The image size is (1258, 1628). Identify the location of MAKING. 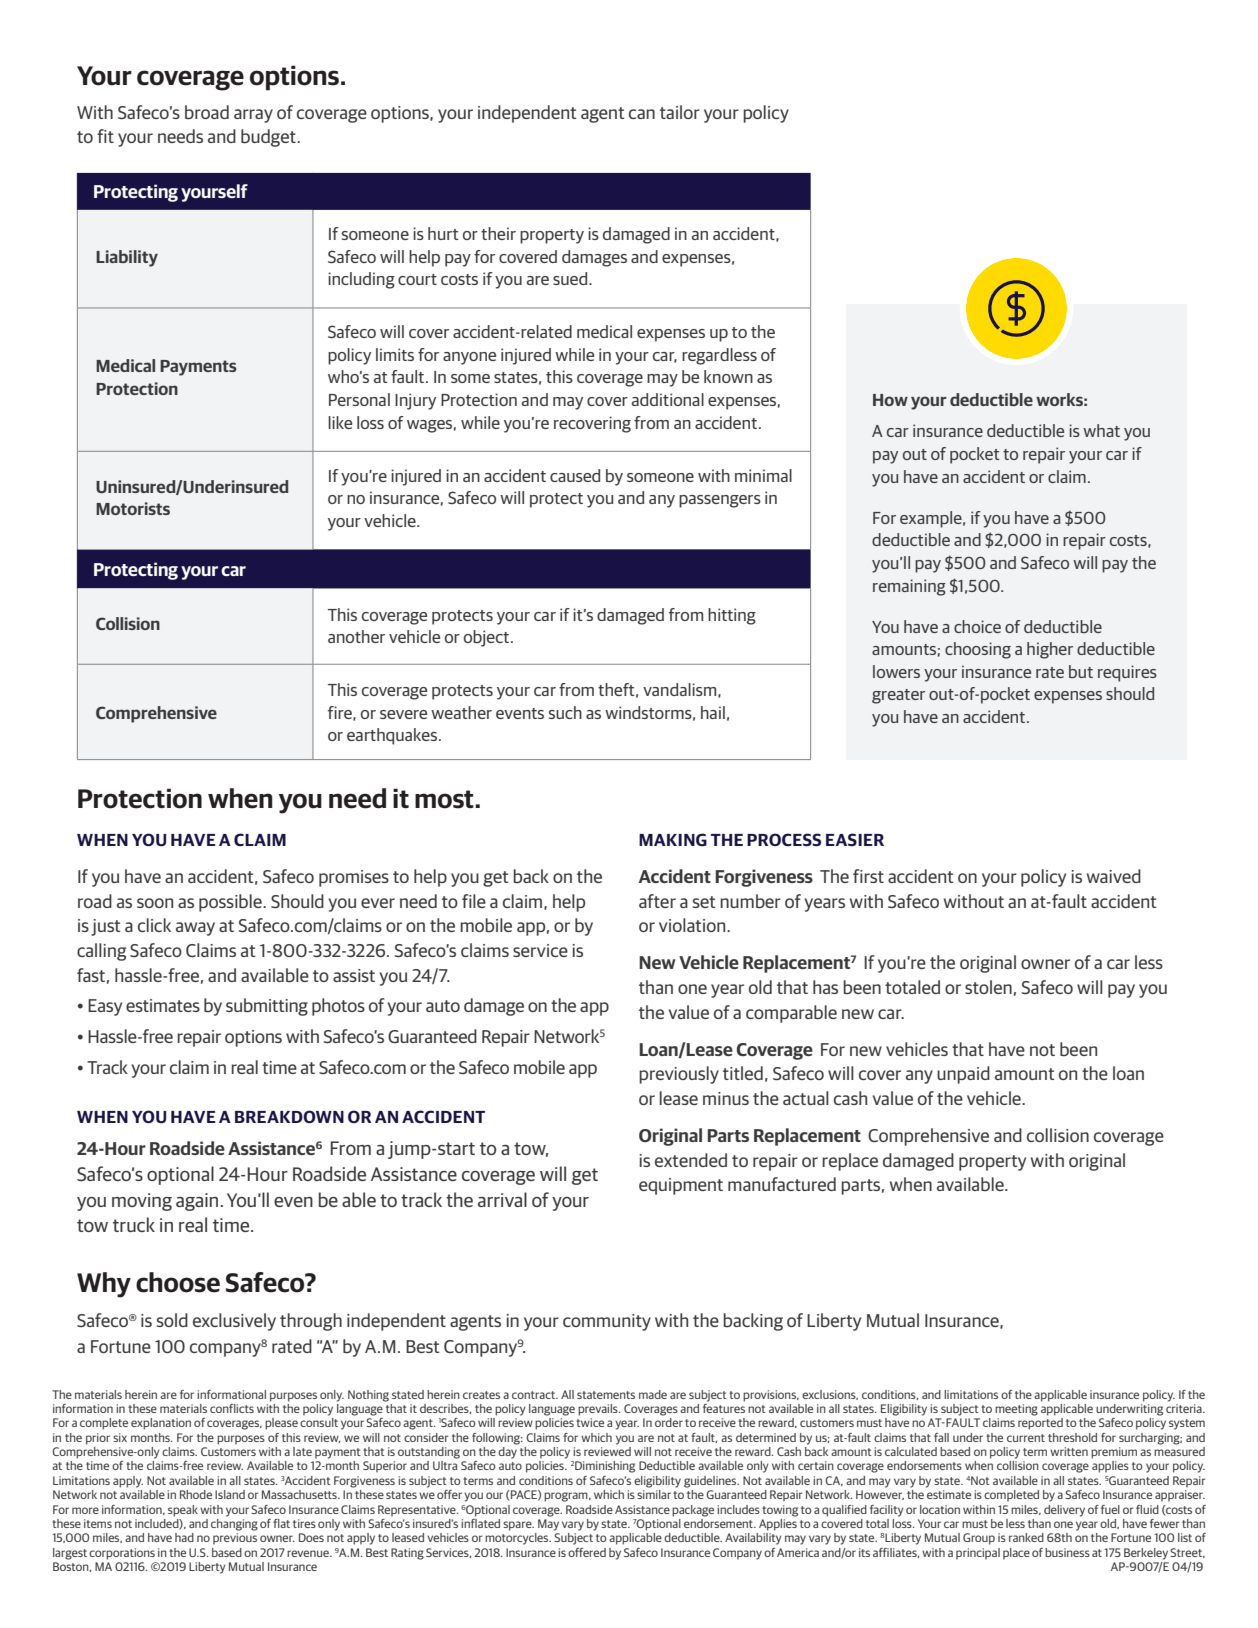
(673, 839).
